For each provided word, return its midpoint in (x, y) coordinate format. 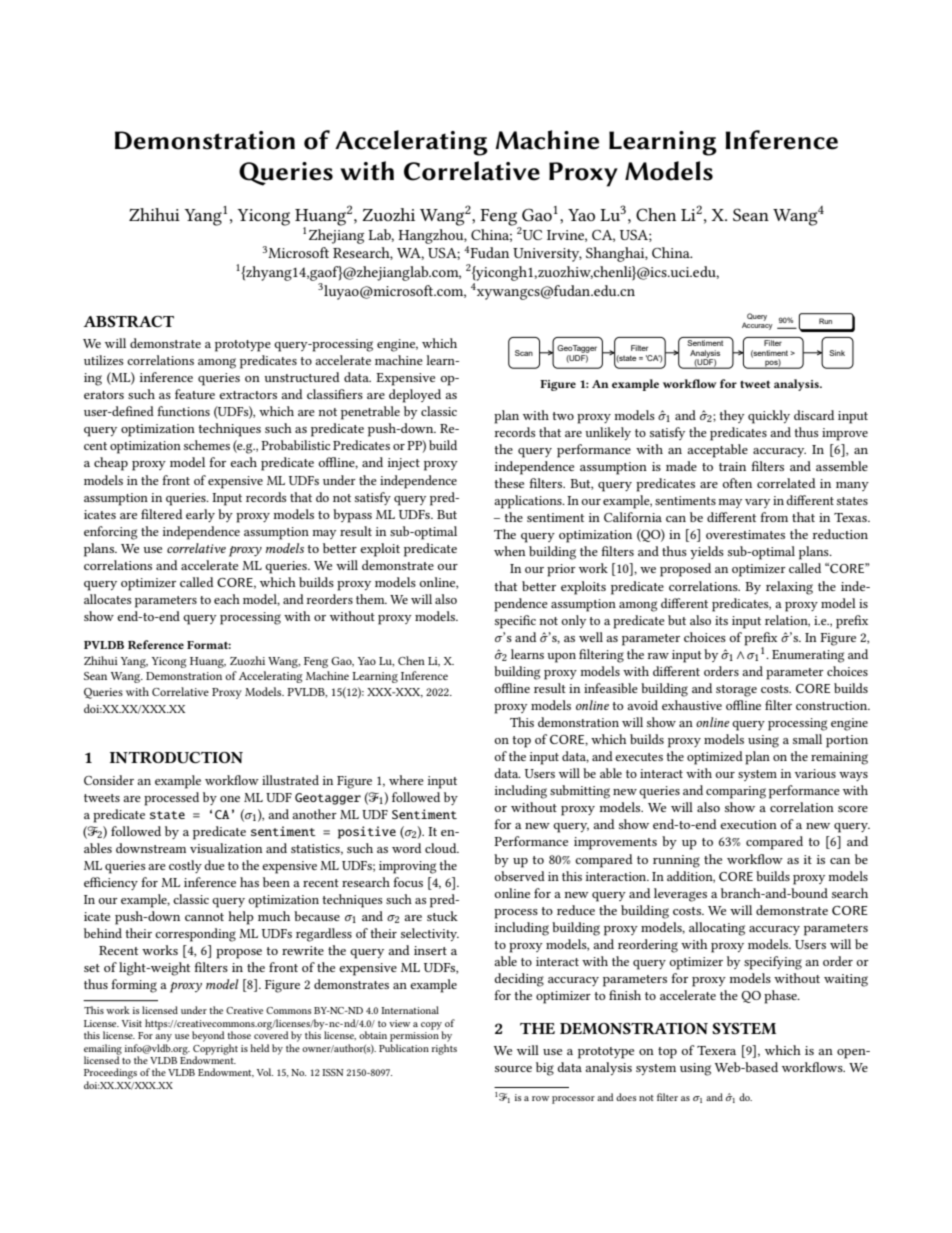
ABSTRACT (128, 321)
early (200, 515)
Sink (837, 353)
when (510, 551)
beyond (208, 1036)
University (547, 255)
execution (748, 824)
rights (444, 1049)
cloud (442, 848)
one (230, 799)
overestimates (745, 534)
